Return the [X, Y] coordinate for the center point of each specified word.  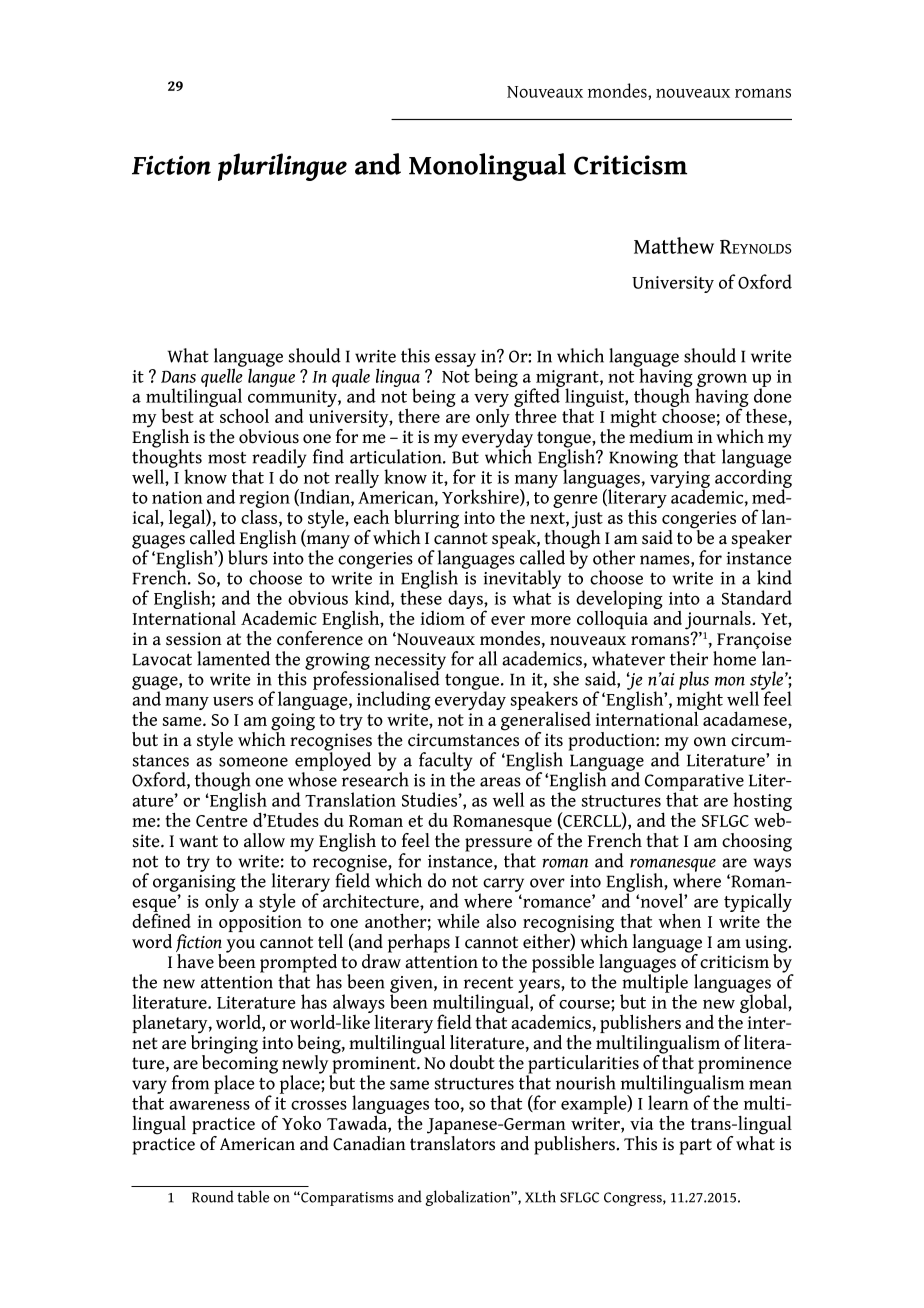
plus [694, 681]
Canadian [369, 1143]
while [458, 921]
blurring [426, 520]
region [264, 501]
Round [213, 1196]
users [233, 701]
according [753, 478]
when [680, 920]
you [240, 946]
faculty [446, 762]
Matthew [674, 245]
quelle [223, 377]
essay [456, 361]
